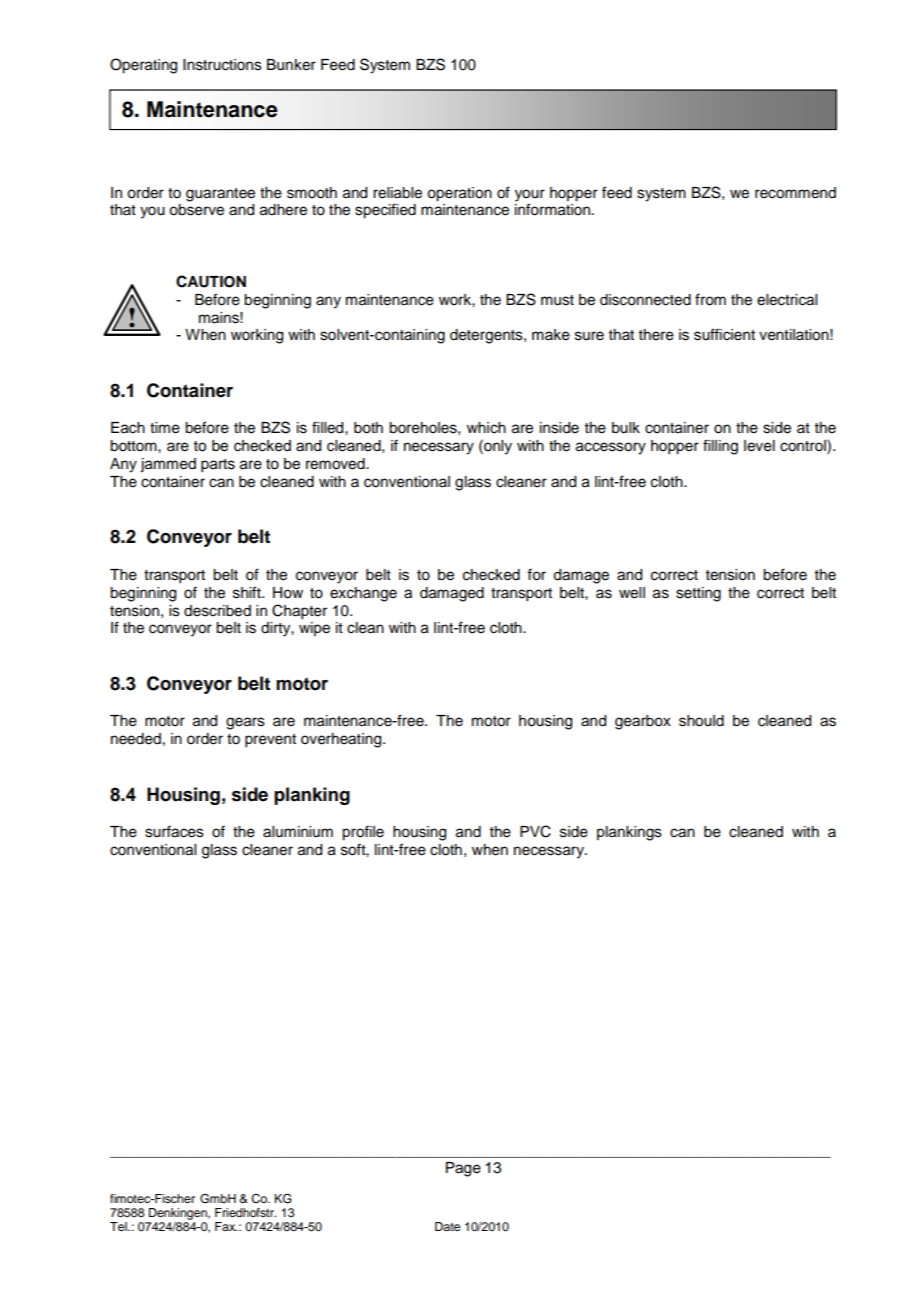 The image size is (924, 1308). Describe the element at coordinates (217, 611) in the page. I see `described` at that location.
